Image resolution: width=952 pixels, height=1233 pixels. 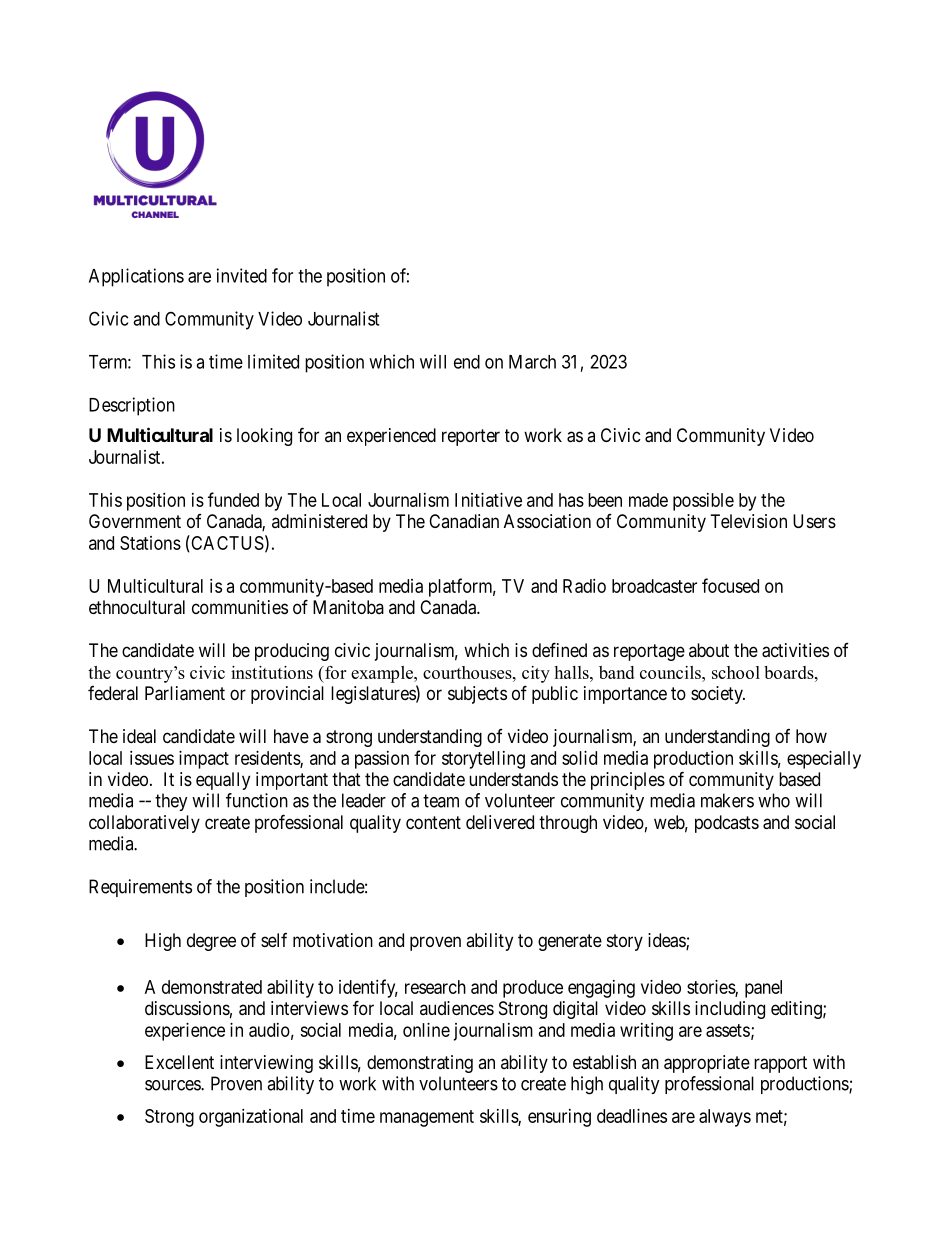 What do you see at coordinates (173, 1085) in the screenshot?
I see `sources` at bounding box center [173, 1085].
